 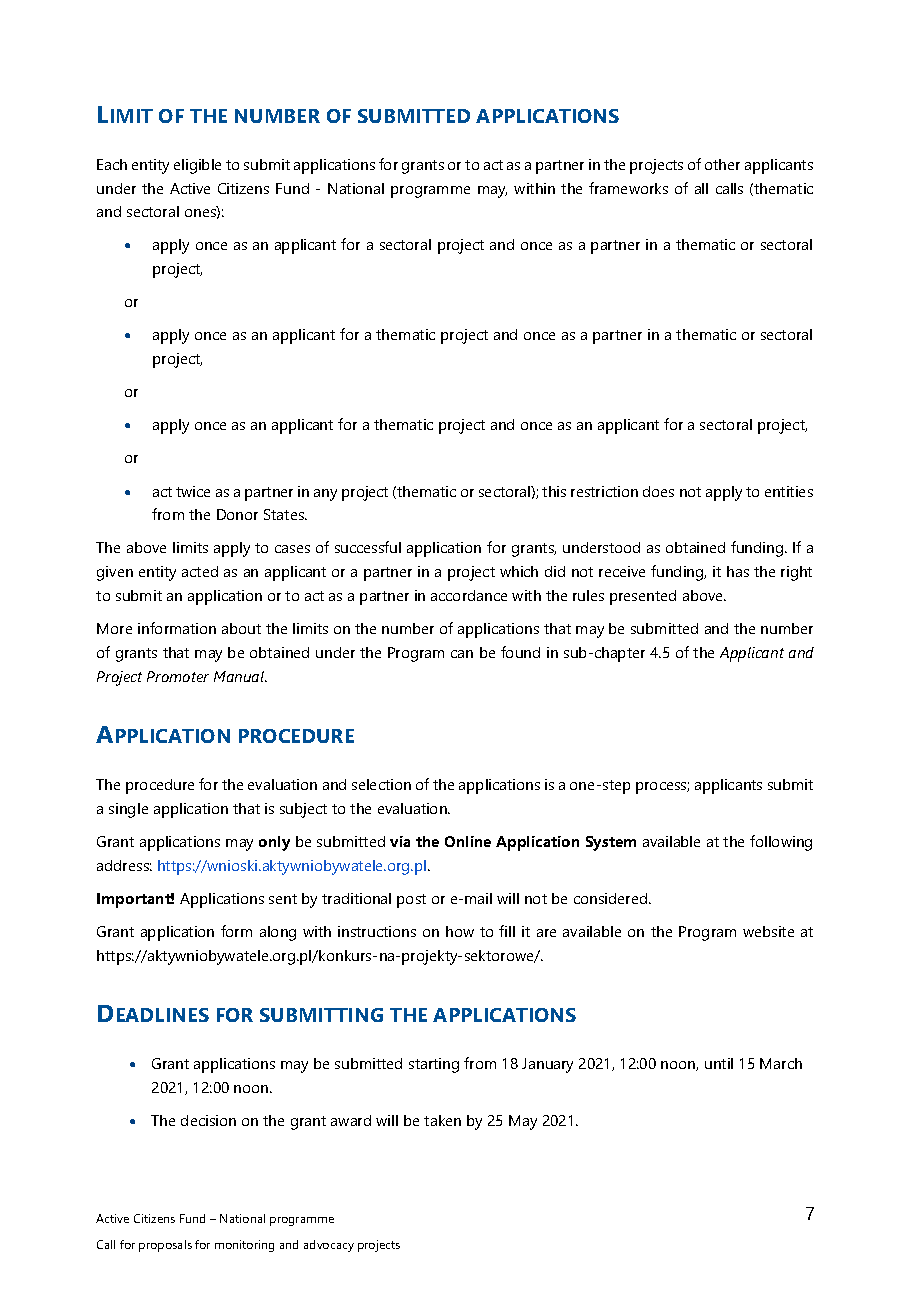 I want to click on taken, so click(x=442, y=1120).
